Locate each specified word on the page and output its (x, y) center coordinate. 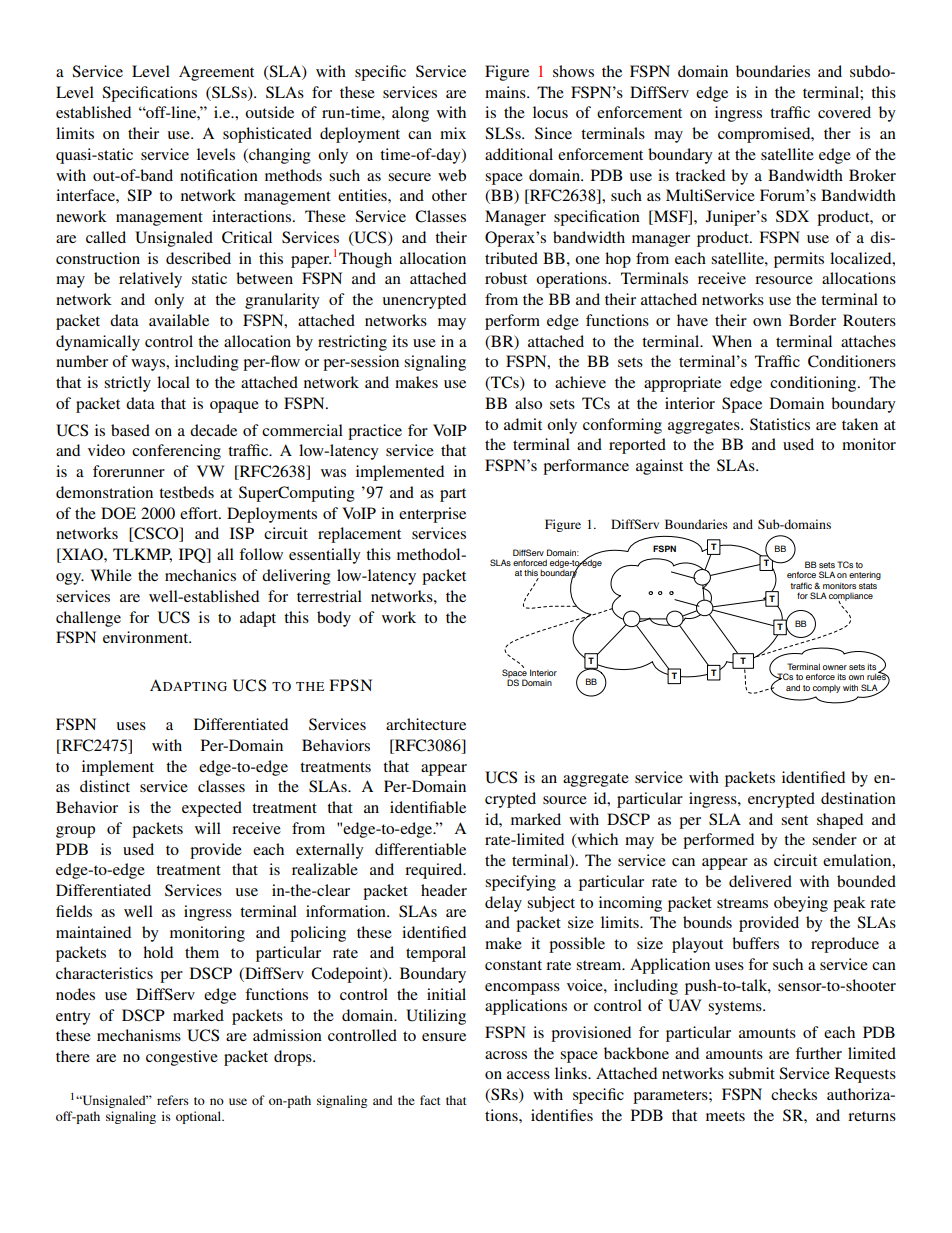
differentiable (420, 849)
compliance (851, 598)
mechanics (200, 575)
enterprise (432, 515)
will (208, 828)
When (732, 341)
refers (173, 1100)
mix (453, 133)
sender (834, 839)
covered (844, 112)
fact (430, 1100)
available (179, 320)
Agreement (216, 73)
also (528, 403)
